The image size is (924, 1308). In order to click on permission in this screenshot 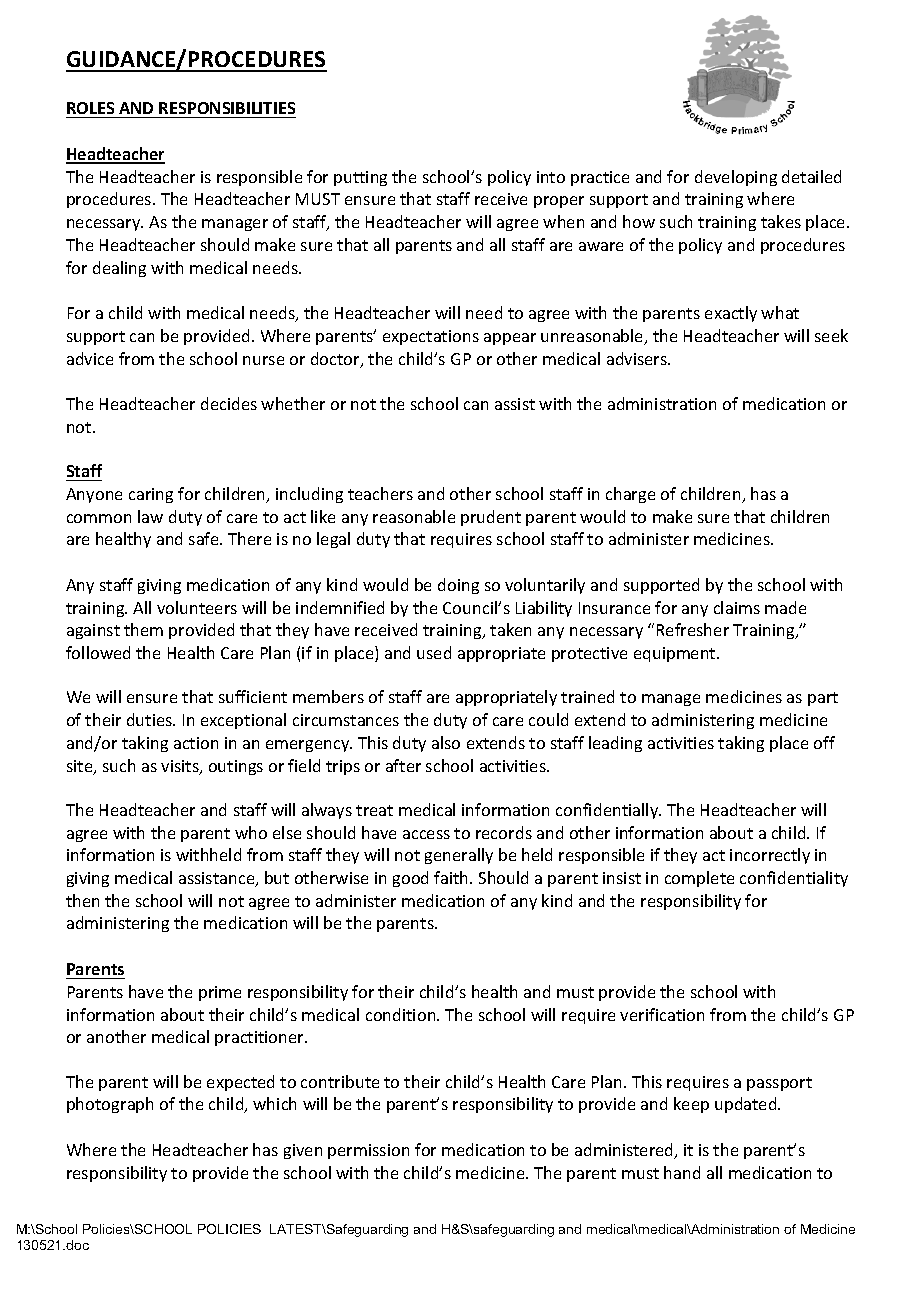, I will do `click(368, 1151)`.
